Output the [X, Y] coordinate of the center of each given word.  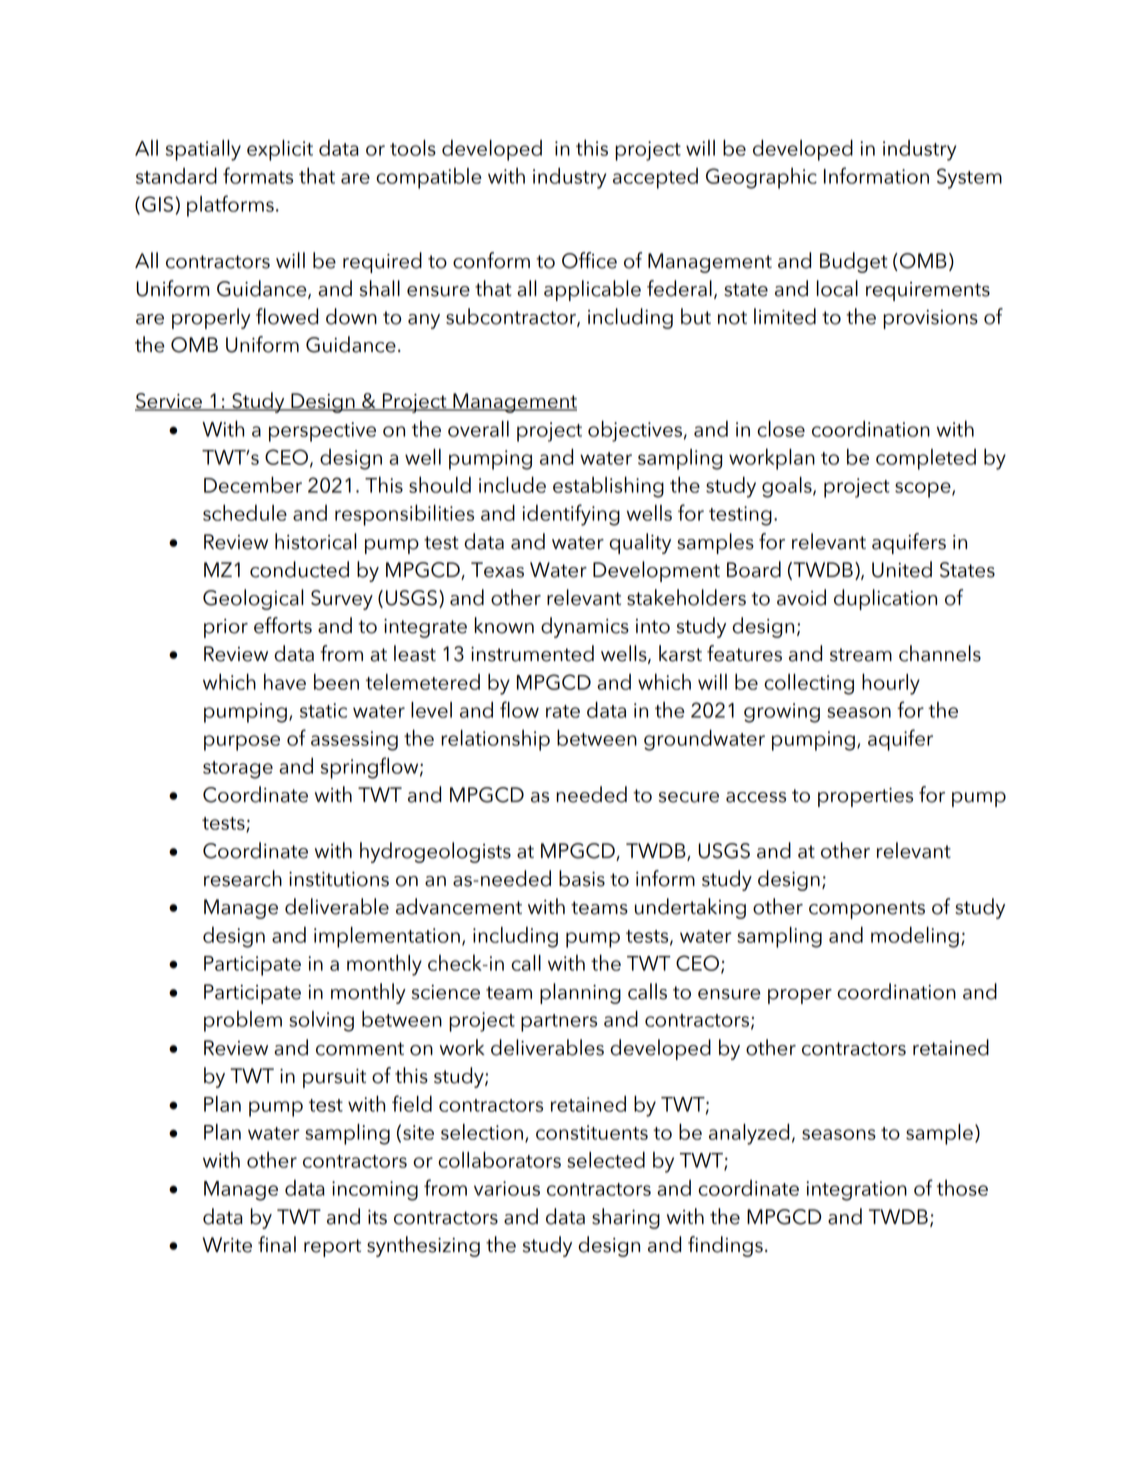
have [285, 681]
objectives [635, 431]
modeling [915, 937]
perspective [322, 432]
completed [926, 459]
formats [258, 175]
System [969, 178]
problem [243, 1021]
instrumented [532, 653]
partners [559, 1023]
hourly [891, 684]
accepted [655, 178]
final [277, 1244]
